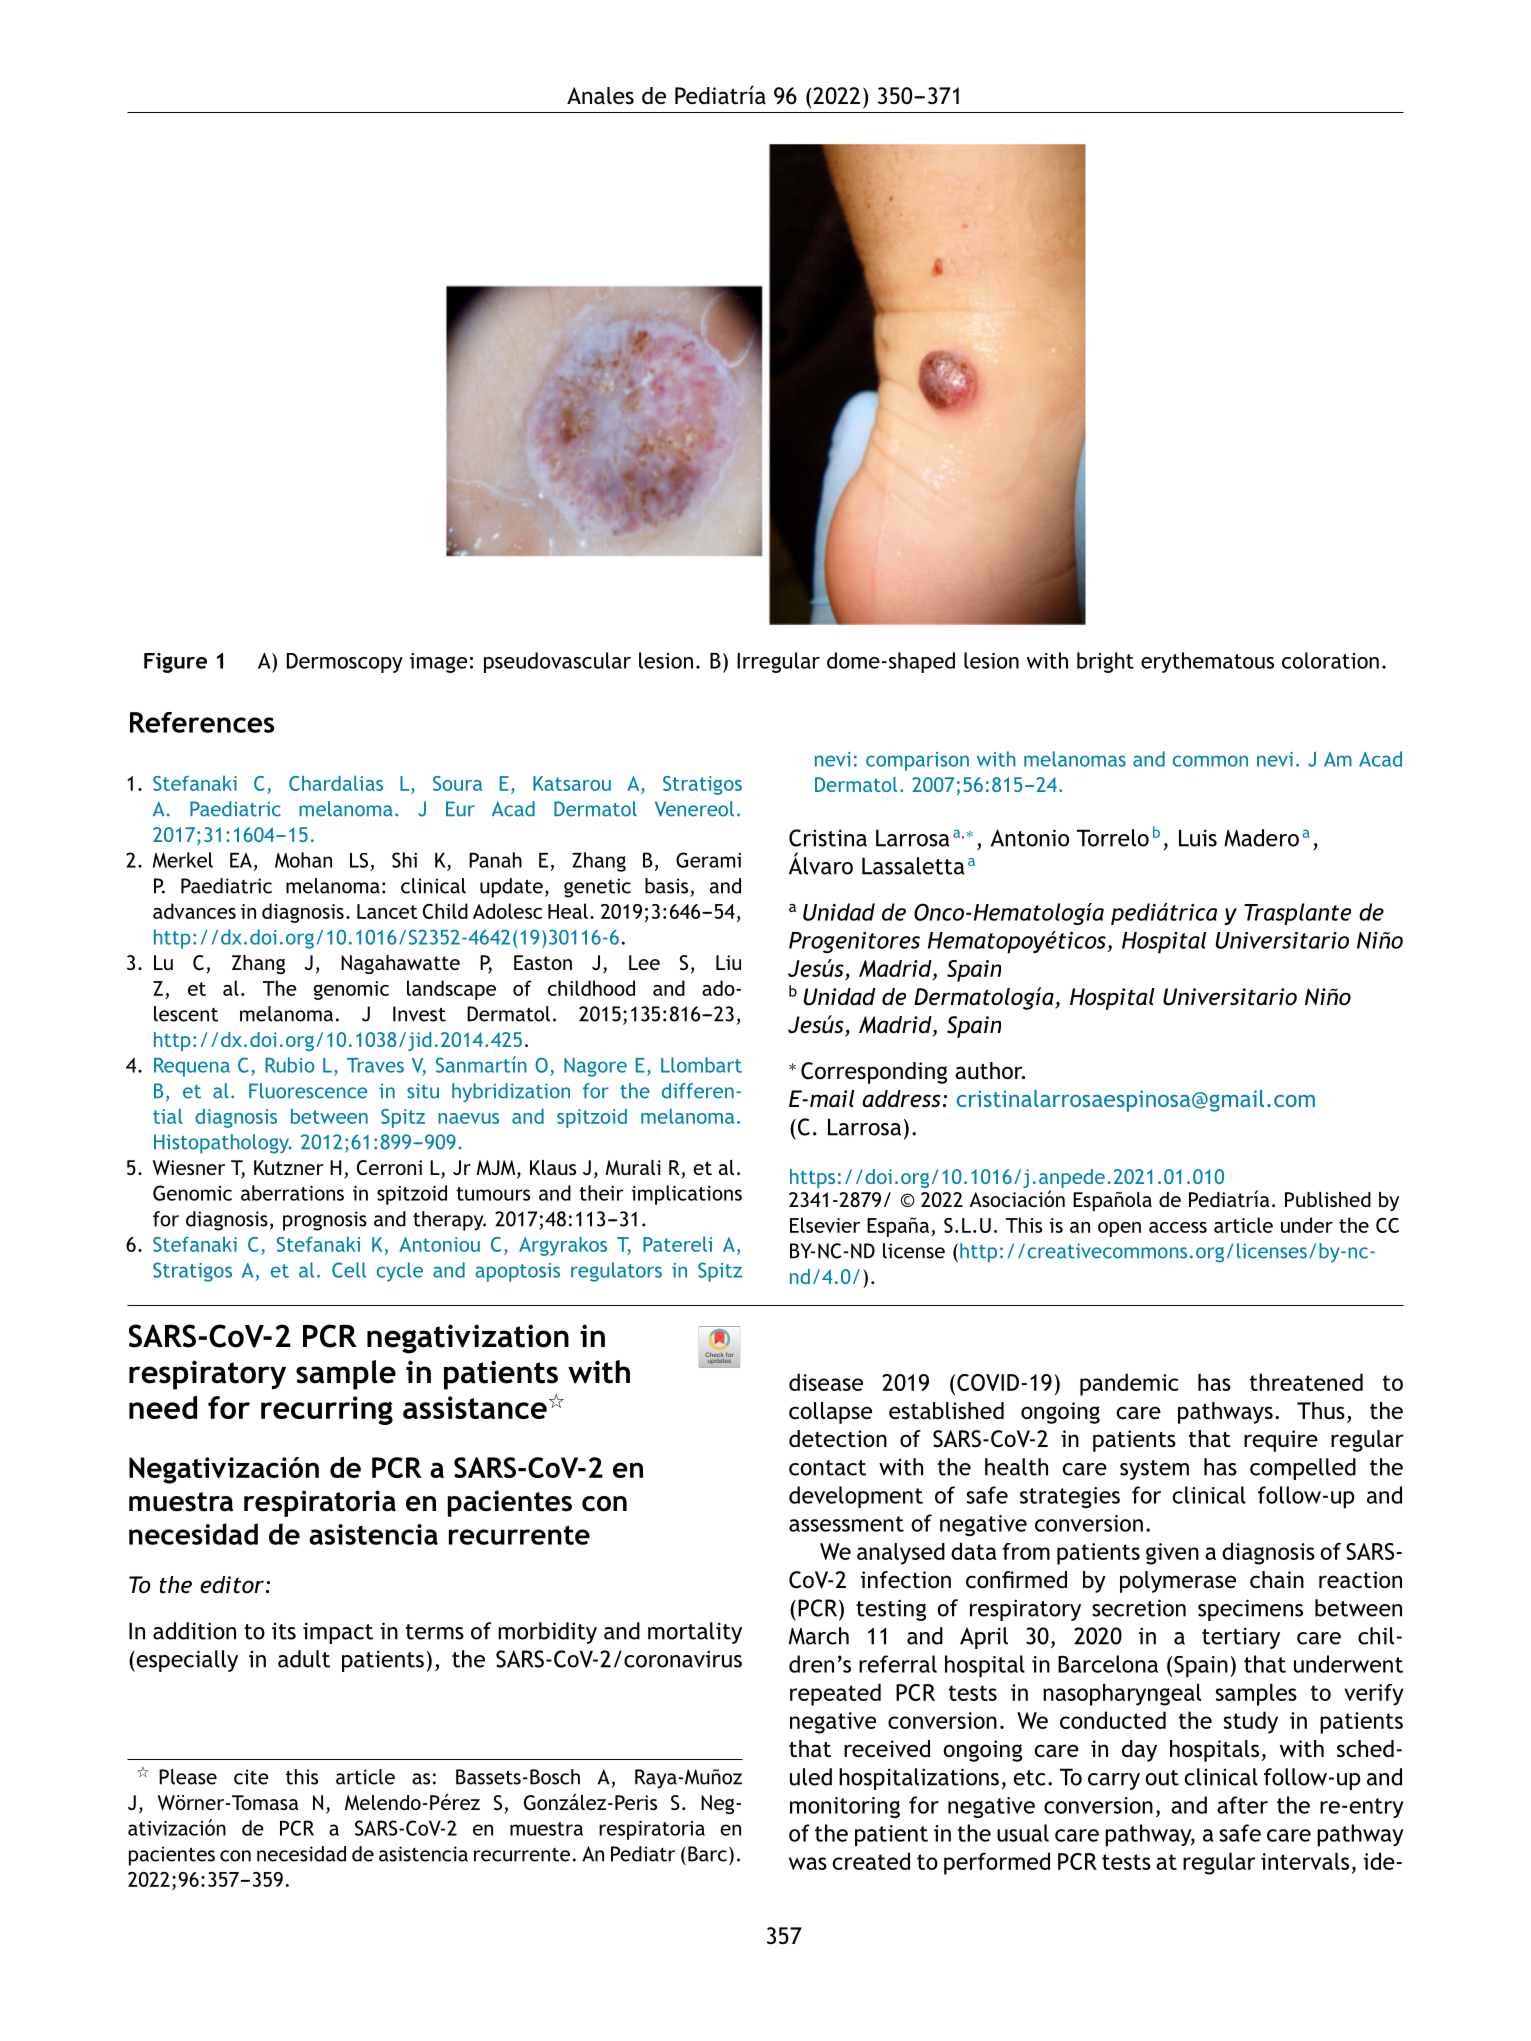  Describe the element at coordinates (292, 1193) in the document. I see `aberrations` at that location.
